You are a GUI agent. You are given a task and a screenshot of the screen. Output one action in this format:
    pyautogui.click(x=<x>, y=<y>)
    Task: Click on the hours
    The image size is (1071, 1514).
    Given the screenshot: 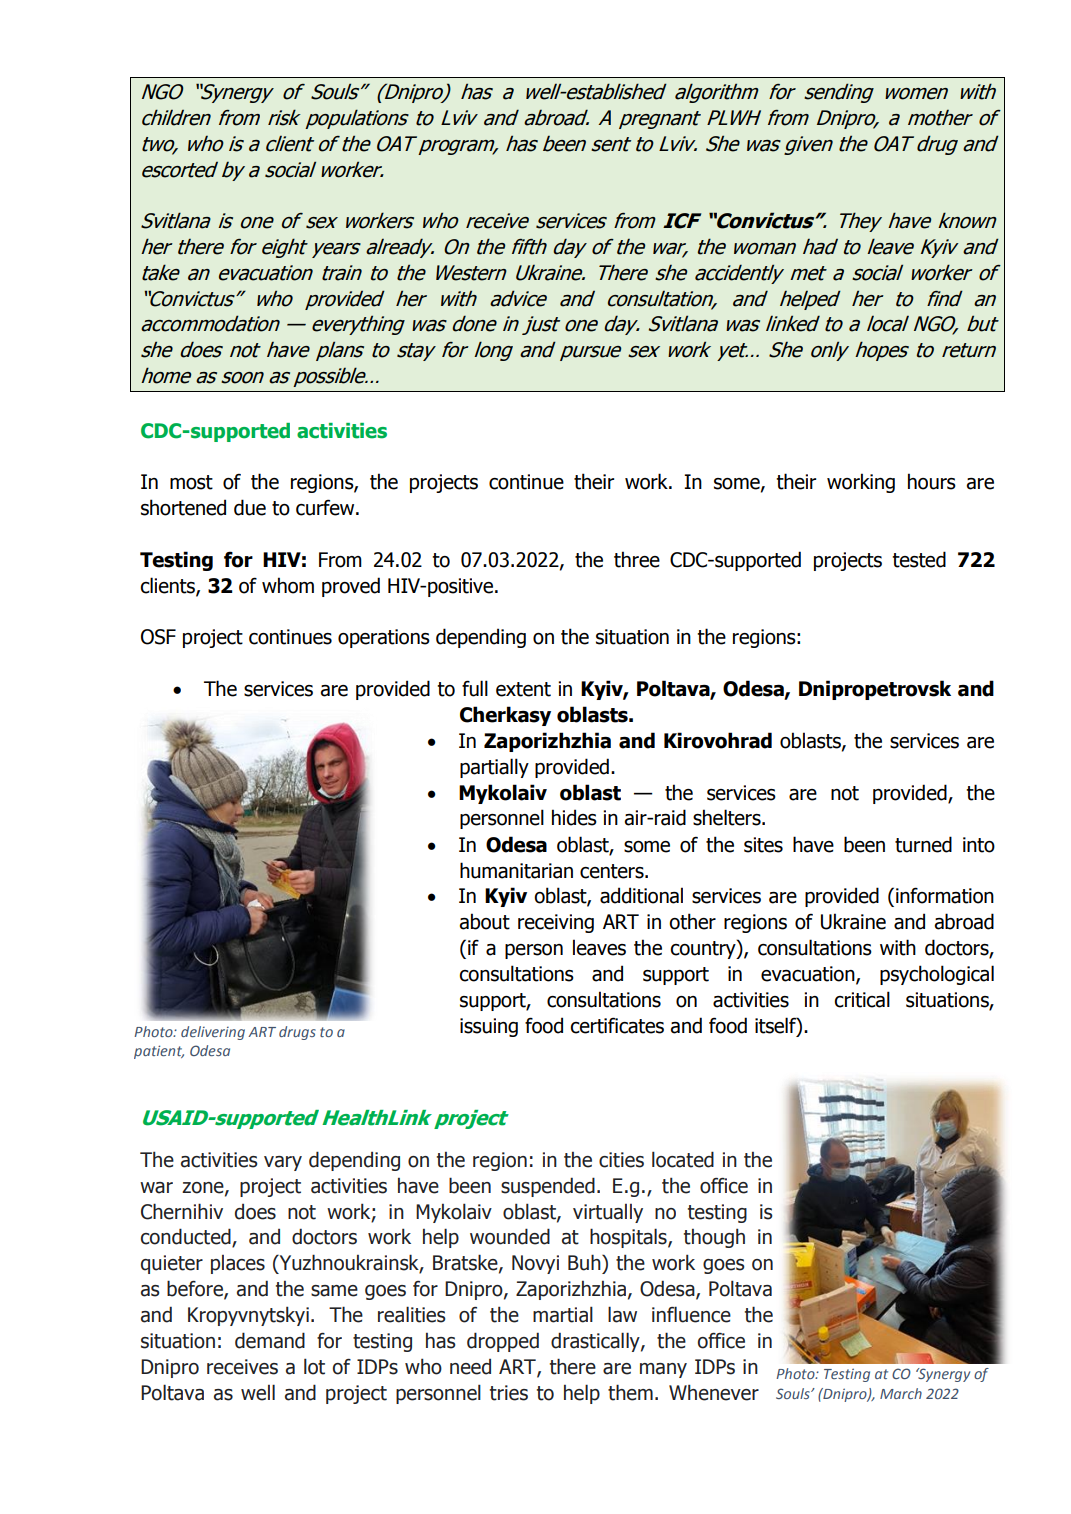 What is the action you would take?
    pyautogui.click(x=932, y=481)
